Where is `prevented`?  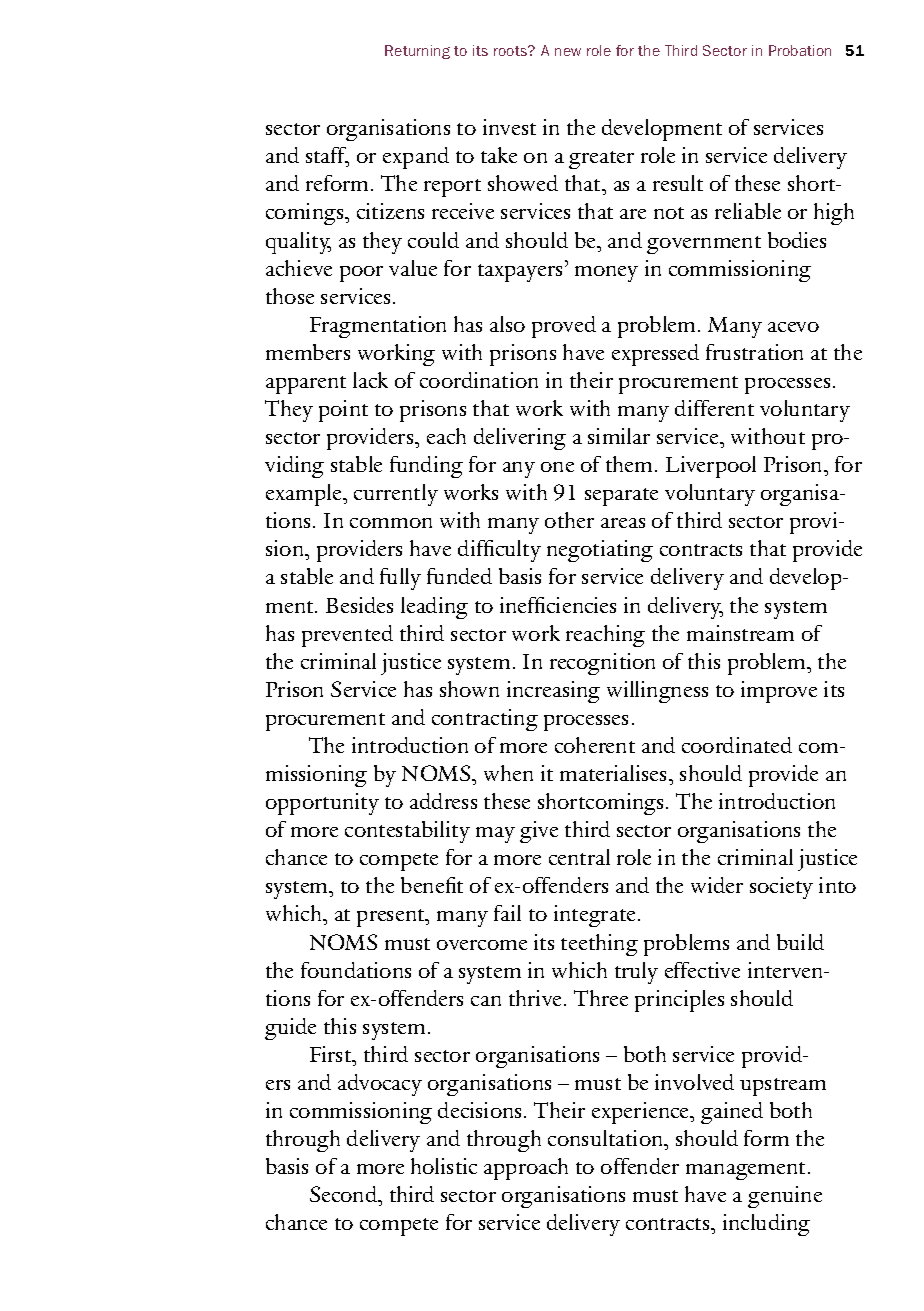
prevented is located at coordinates (347, 636).
